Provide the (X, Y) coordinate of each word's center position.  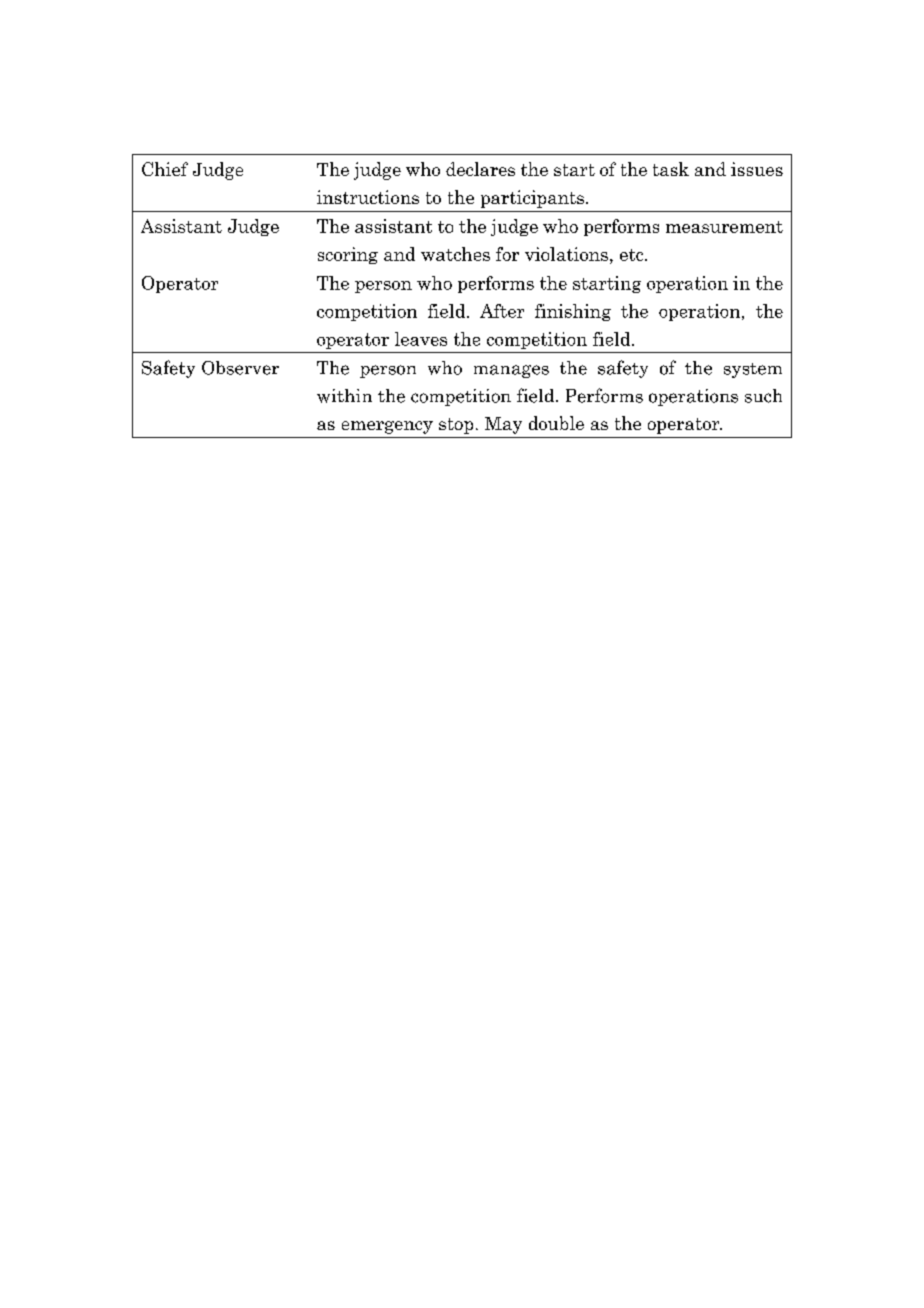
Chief (165, 169)
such (763, 396)
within (344, 396)
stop (456, 426)
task (671, 169)
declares (480, 169)
